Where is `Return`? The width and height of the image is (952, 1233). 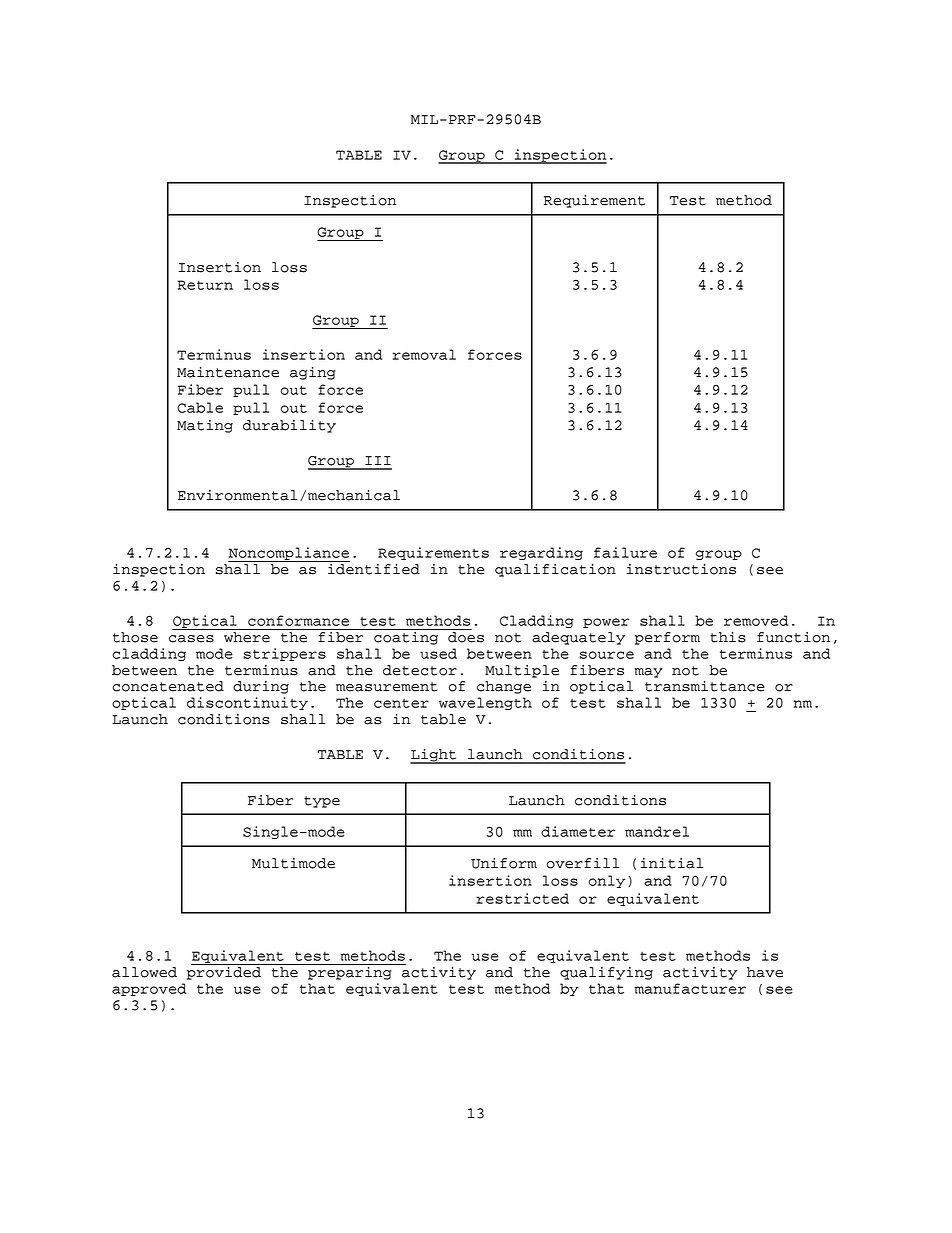 Return is located at coordinates (205, 285).
